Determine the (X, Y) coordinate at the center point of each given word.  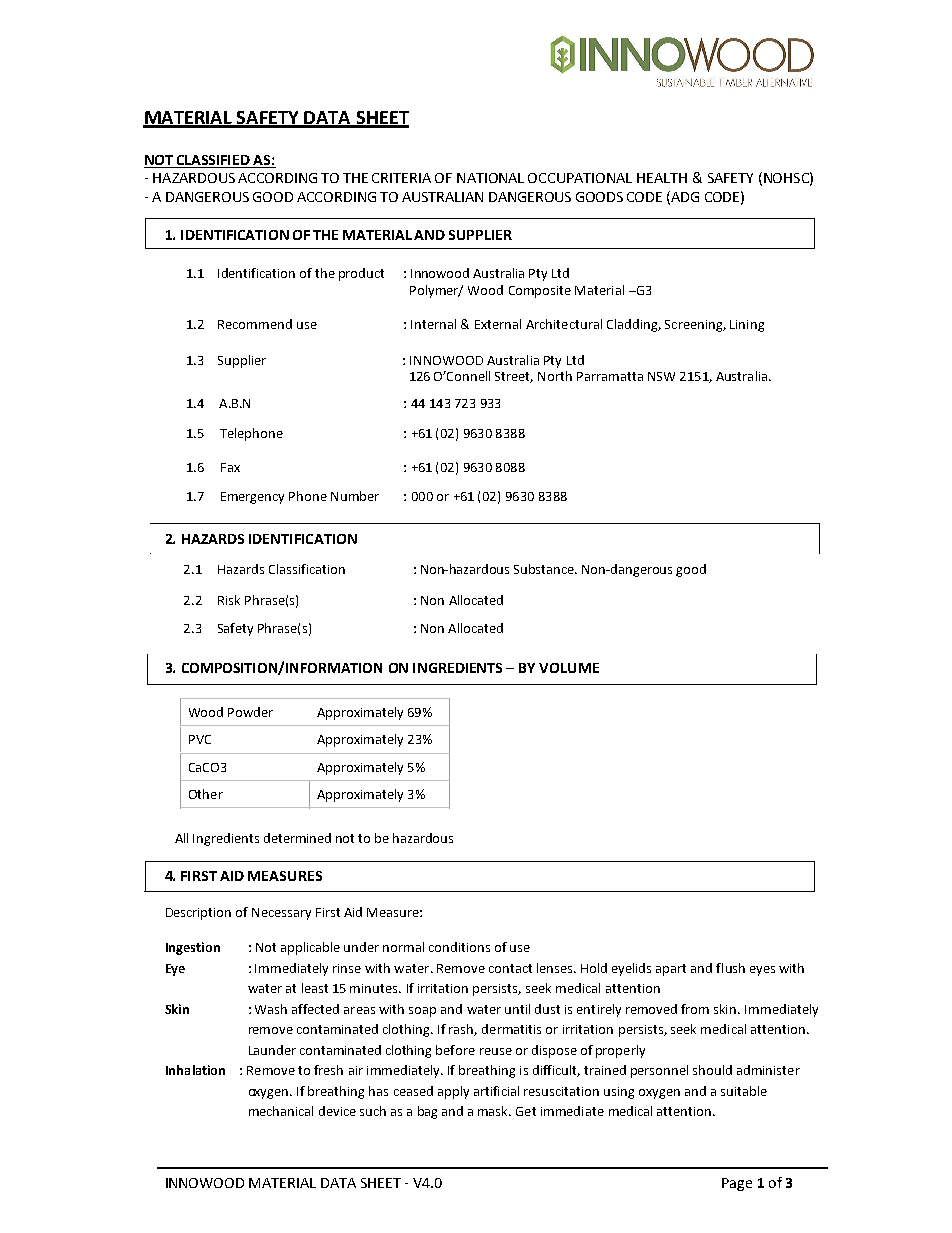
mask (494, 1111)
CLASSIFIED (213, 160)
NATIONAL (490, 178)
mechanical (281, 1111)
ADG (684, 197)
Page (737, 1184)
